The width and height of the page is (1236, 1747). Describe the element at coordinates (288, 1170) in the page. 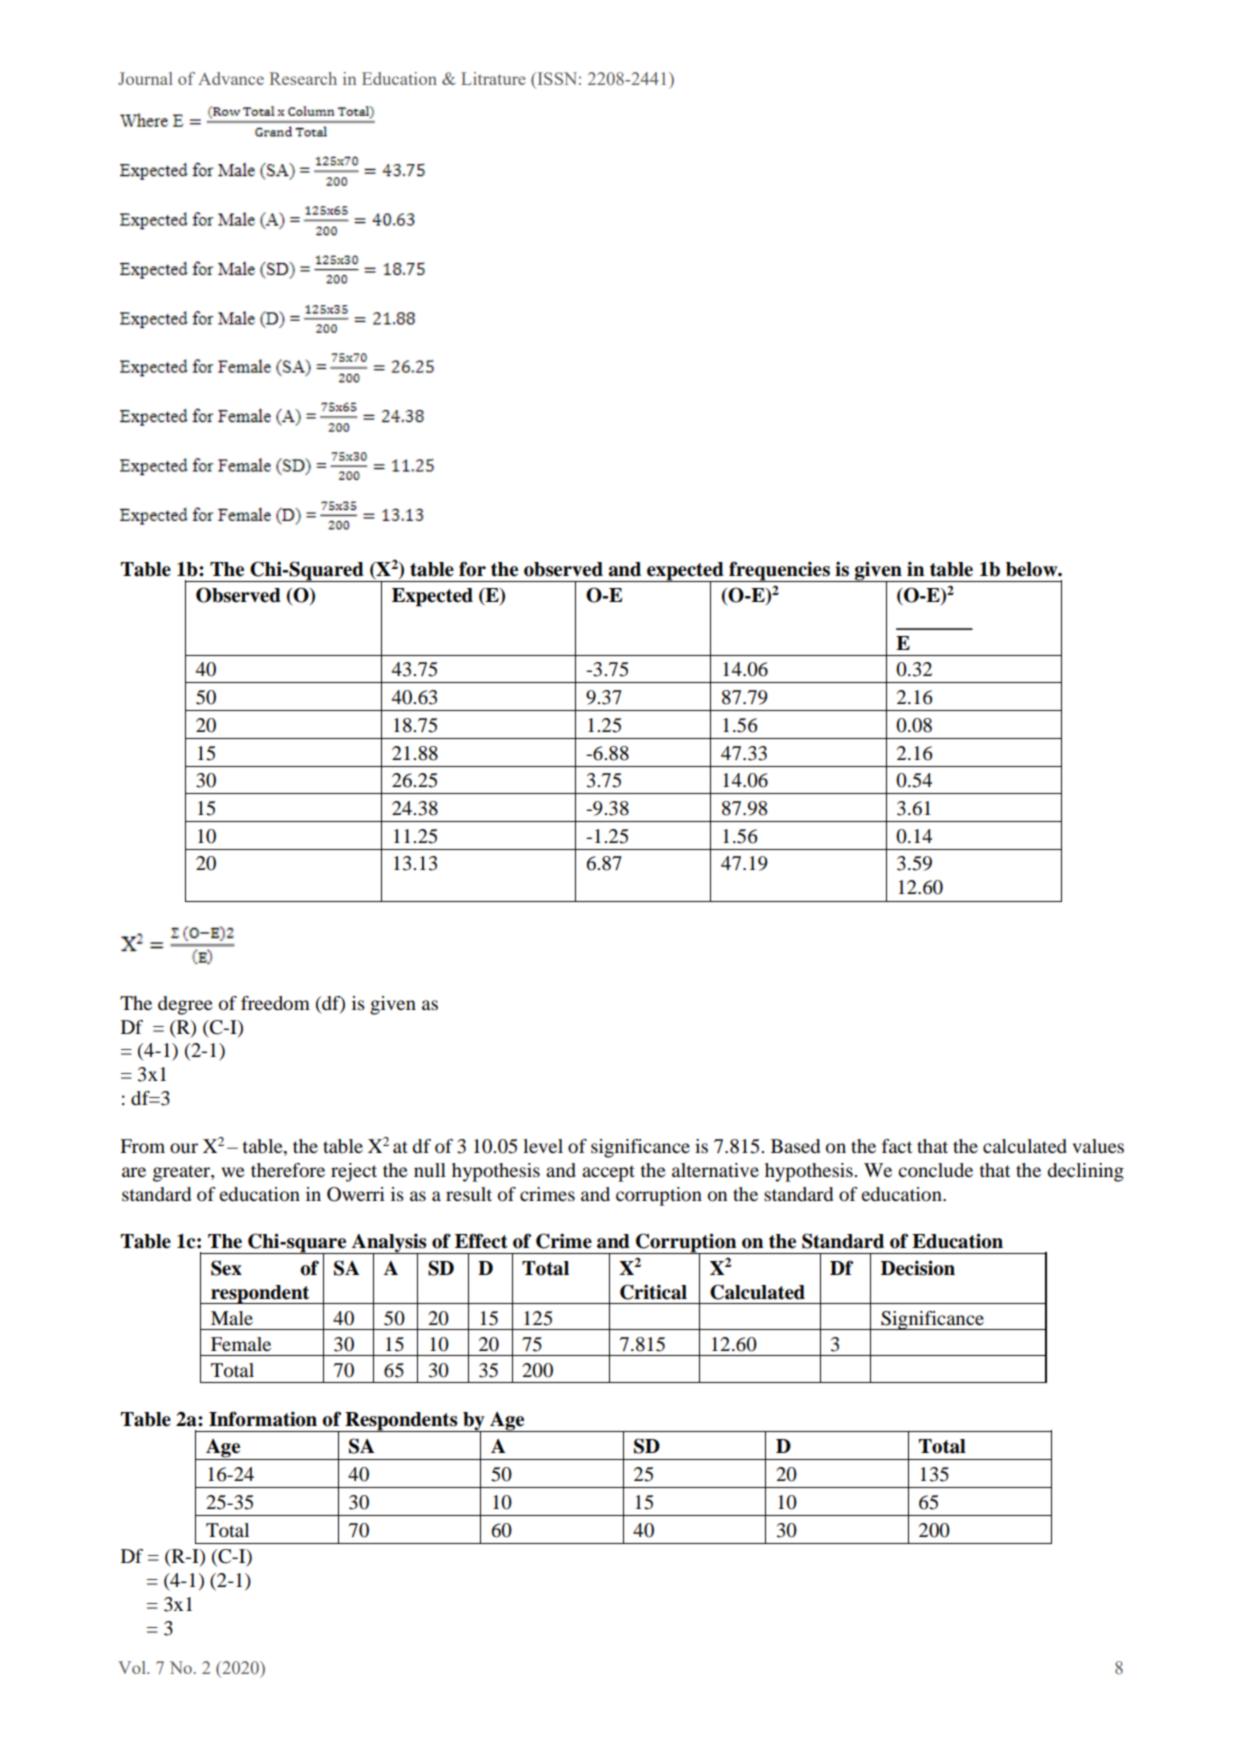

I see `therefore` at that location.
